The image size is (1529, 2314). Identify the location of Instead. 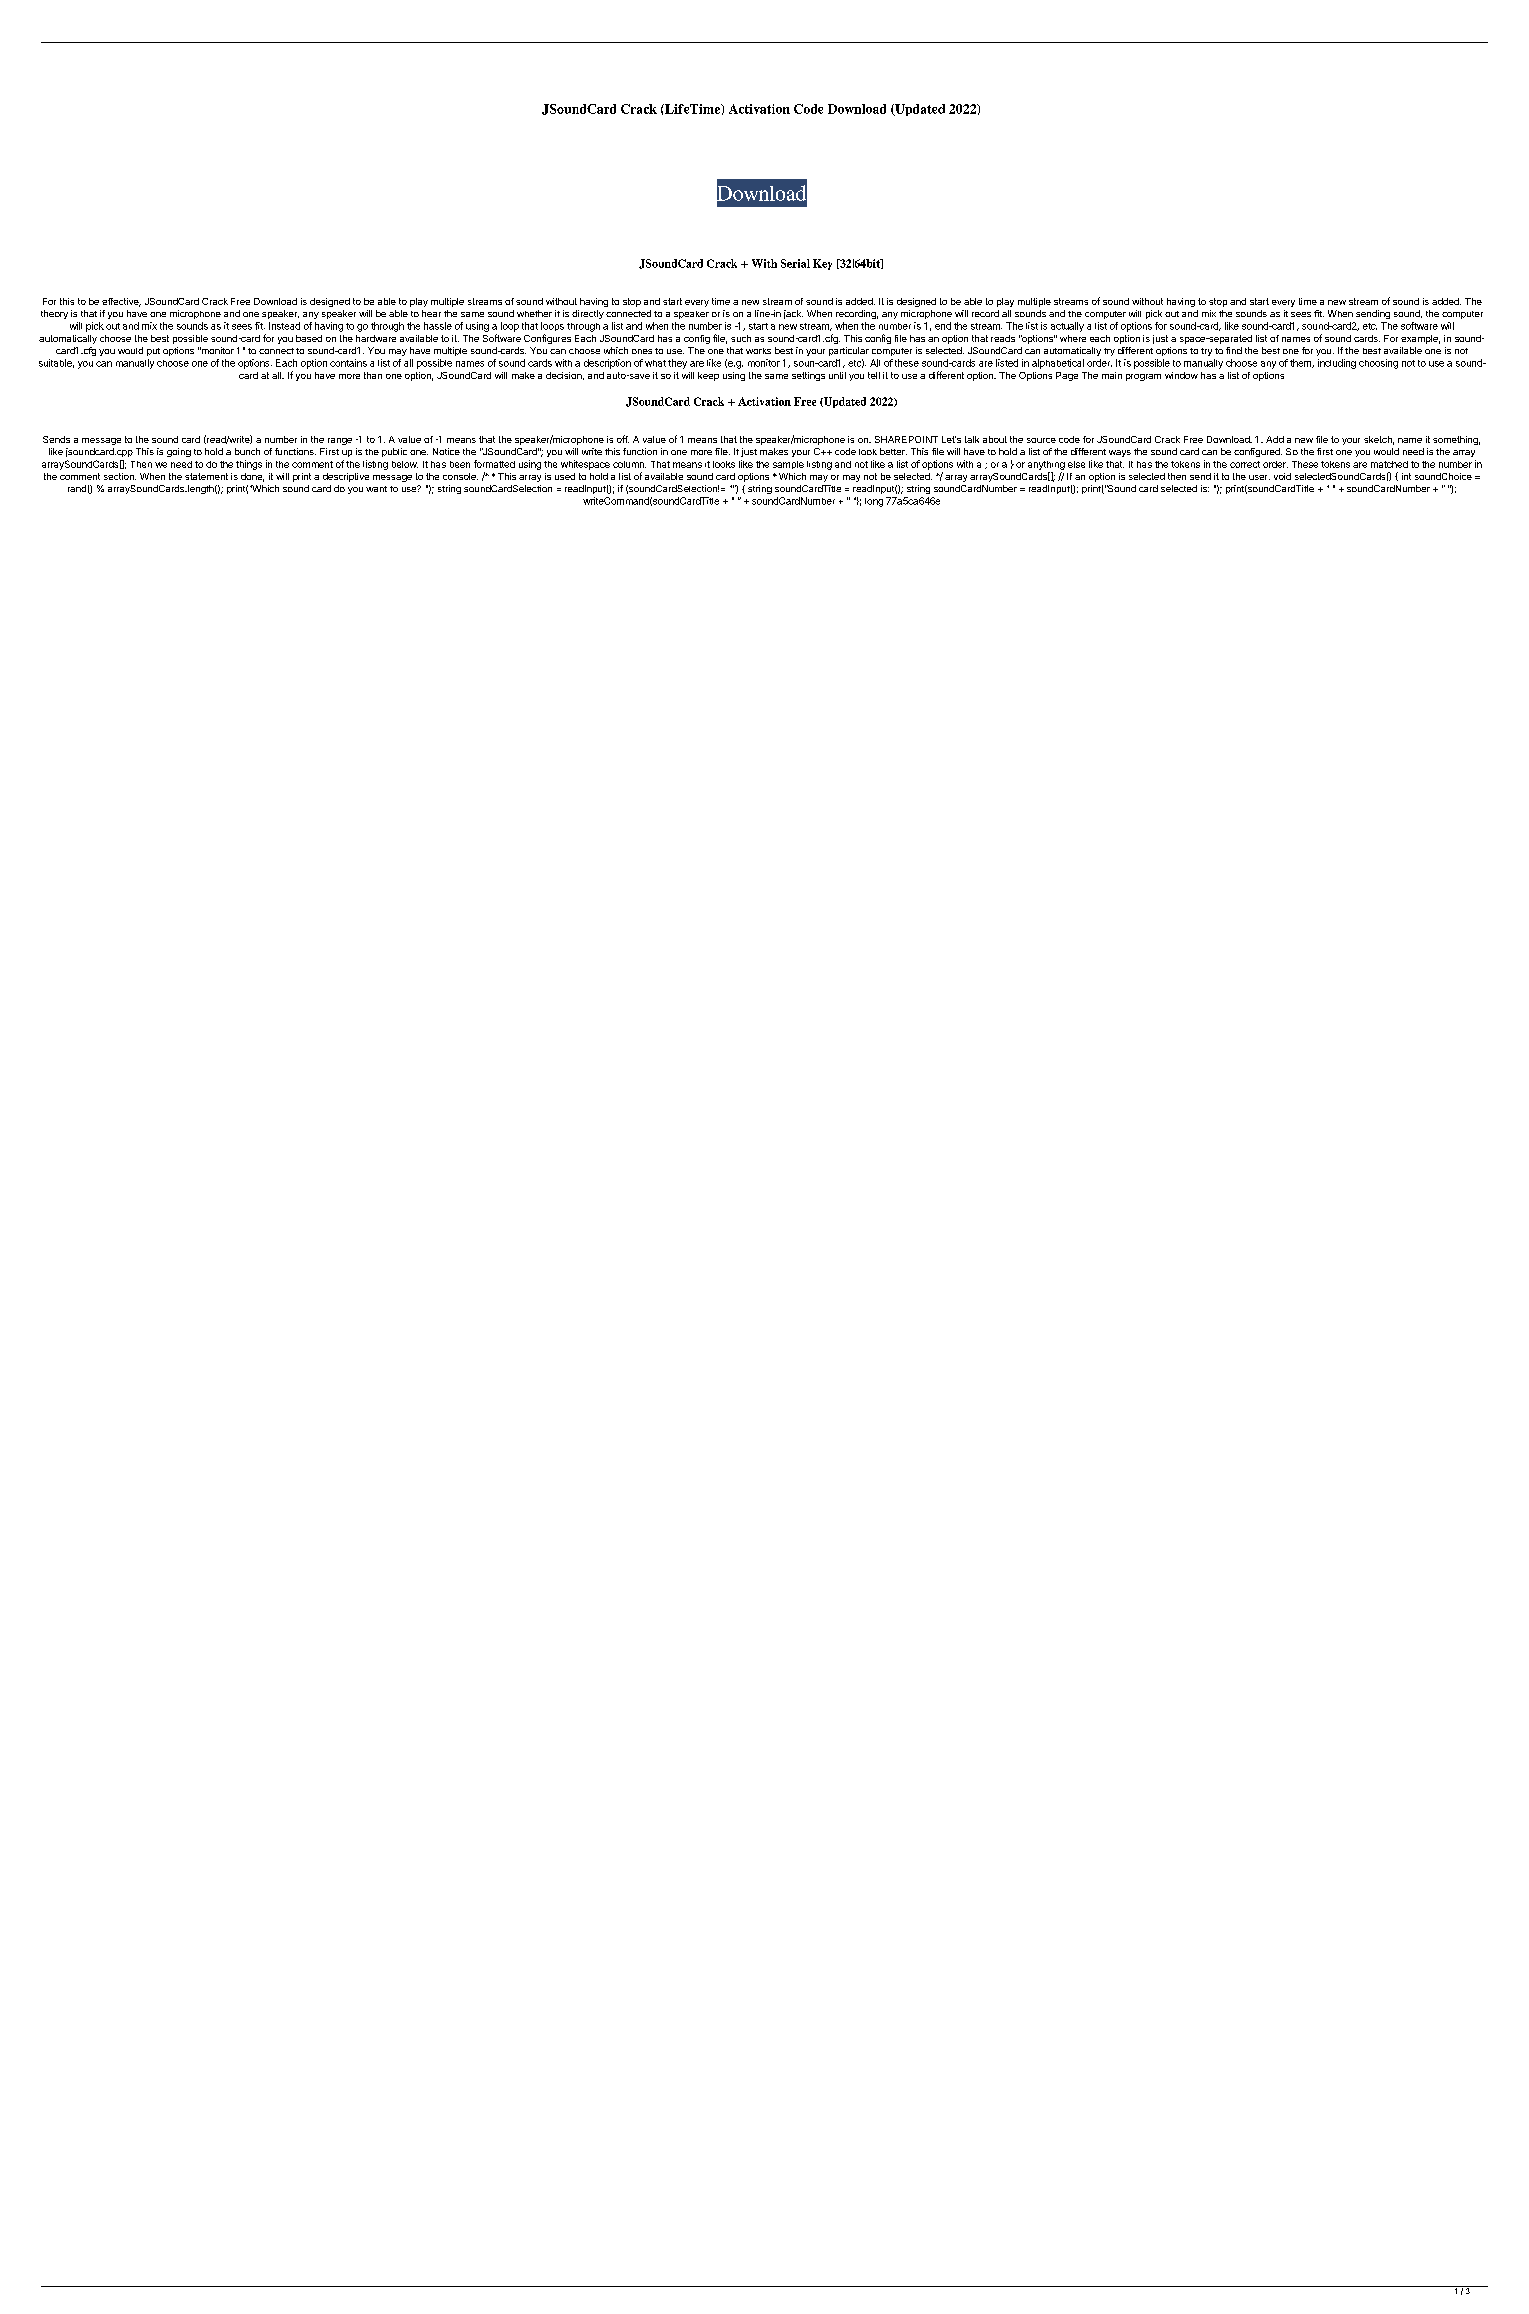
(284, 326).
